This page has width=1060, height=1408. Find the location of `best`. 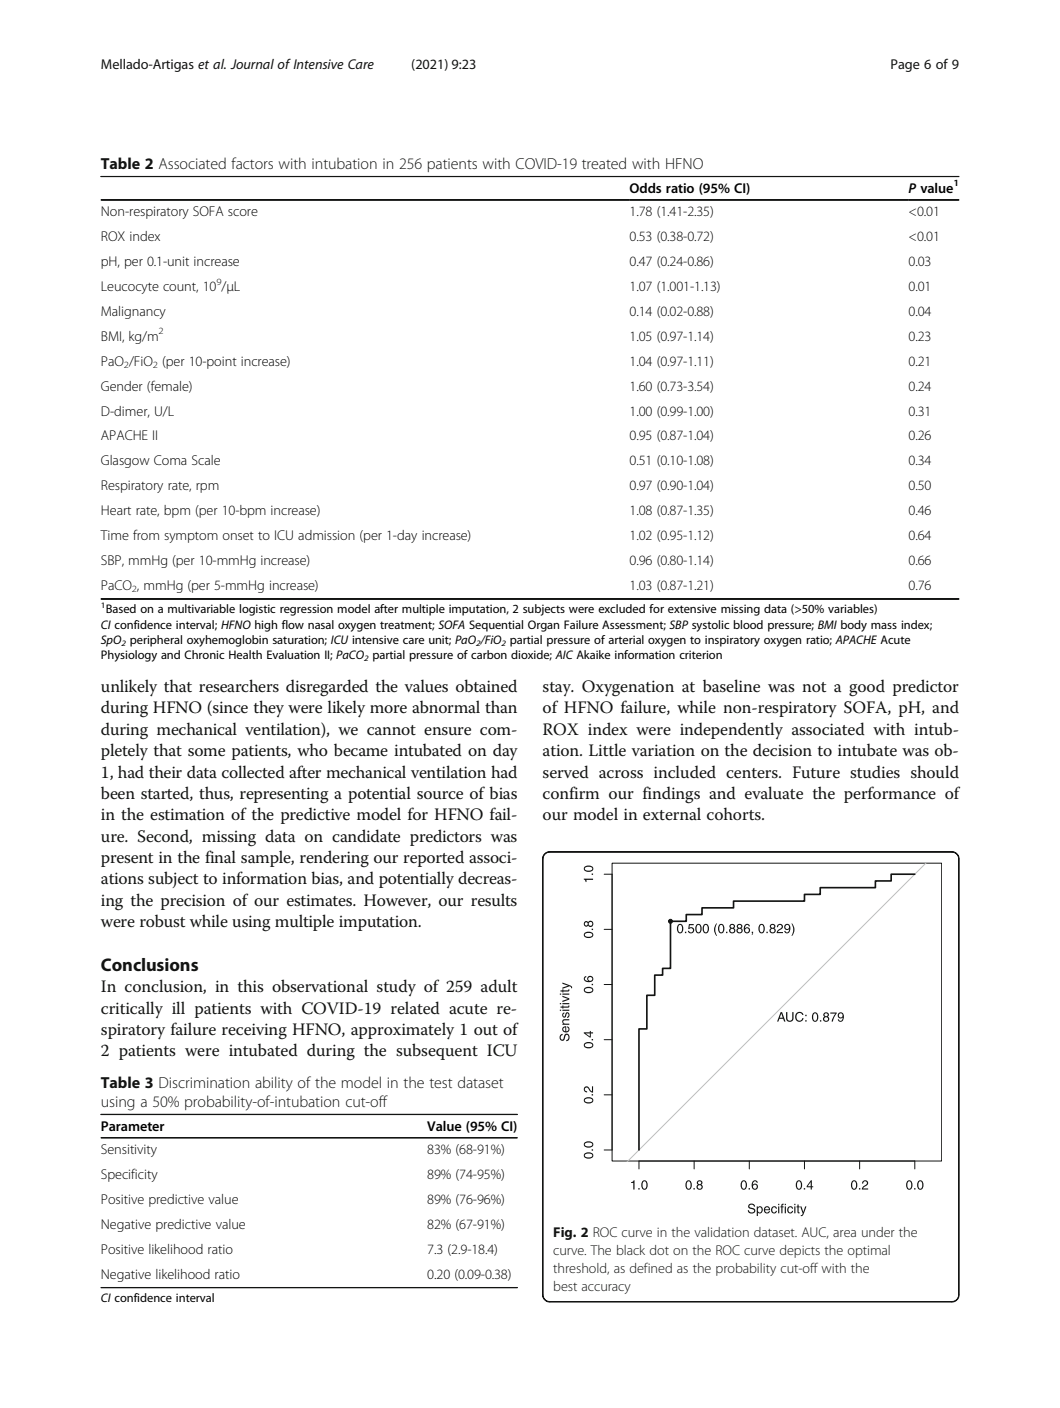

best is located at coordinates (565, 1286).
